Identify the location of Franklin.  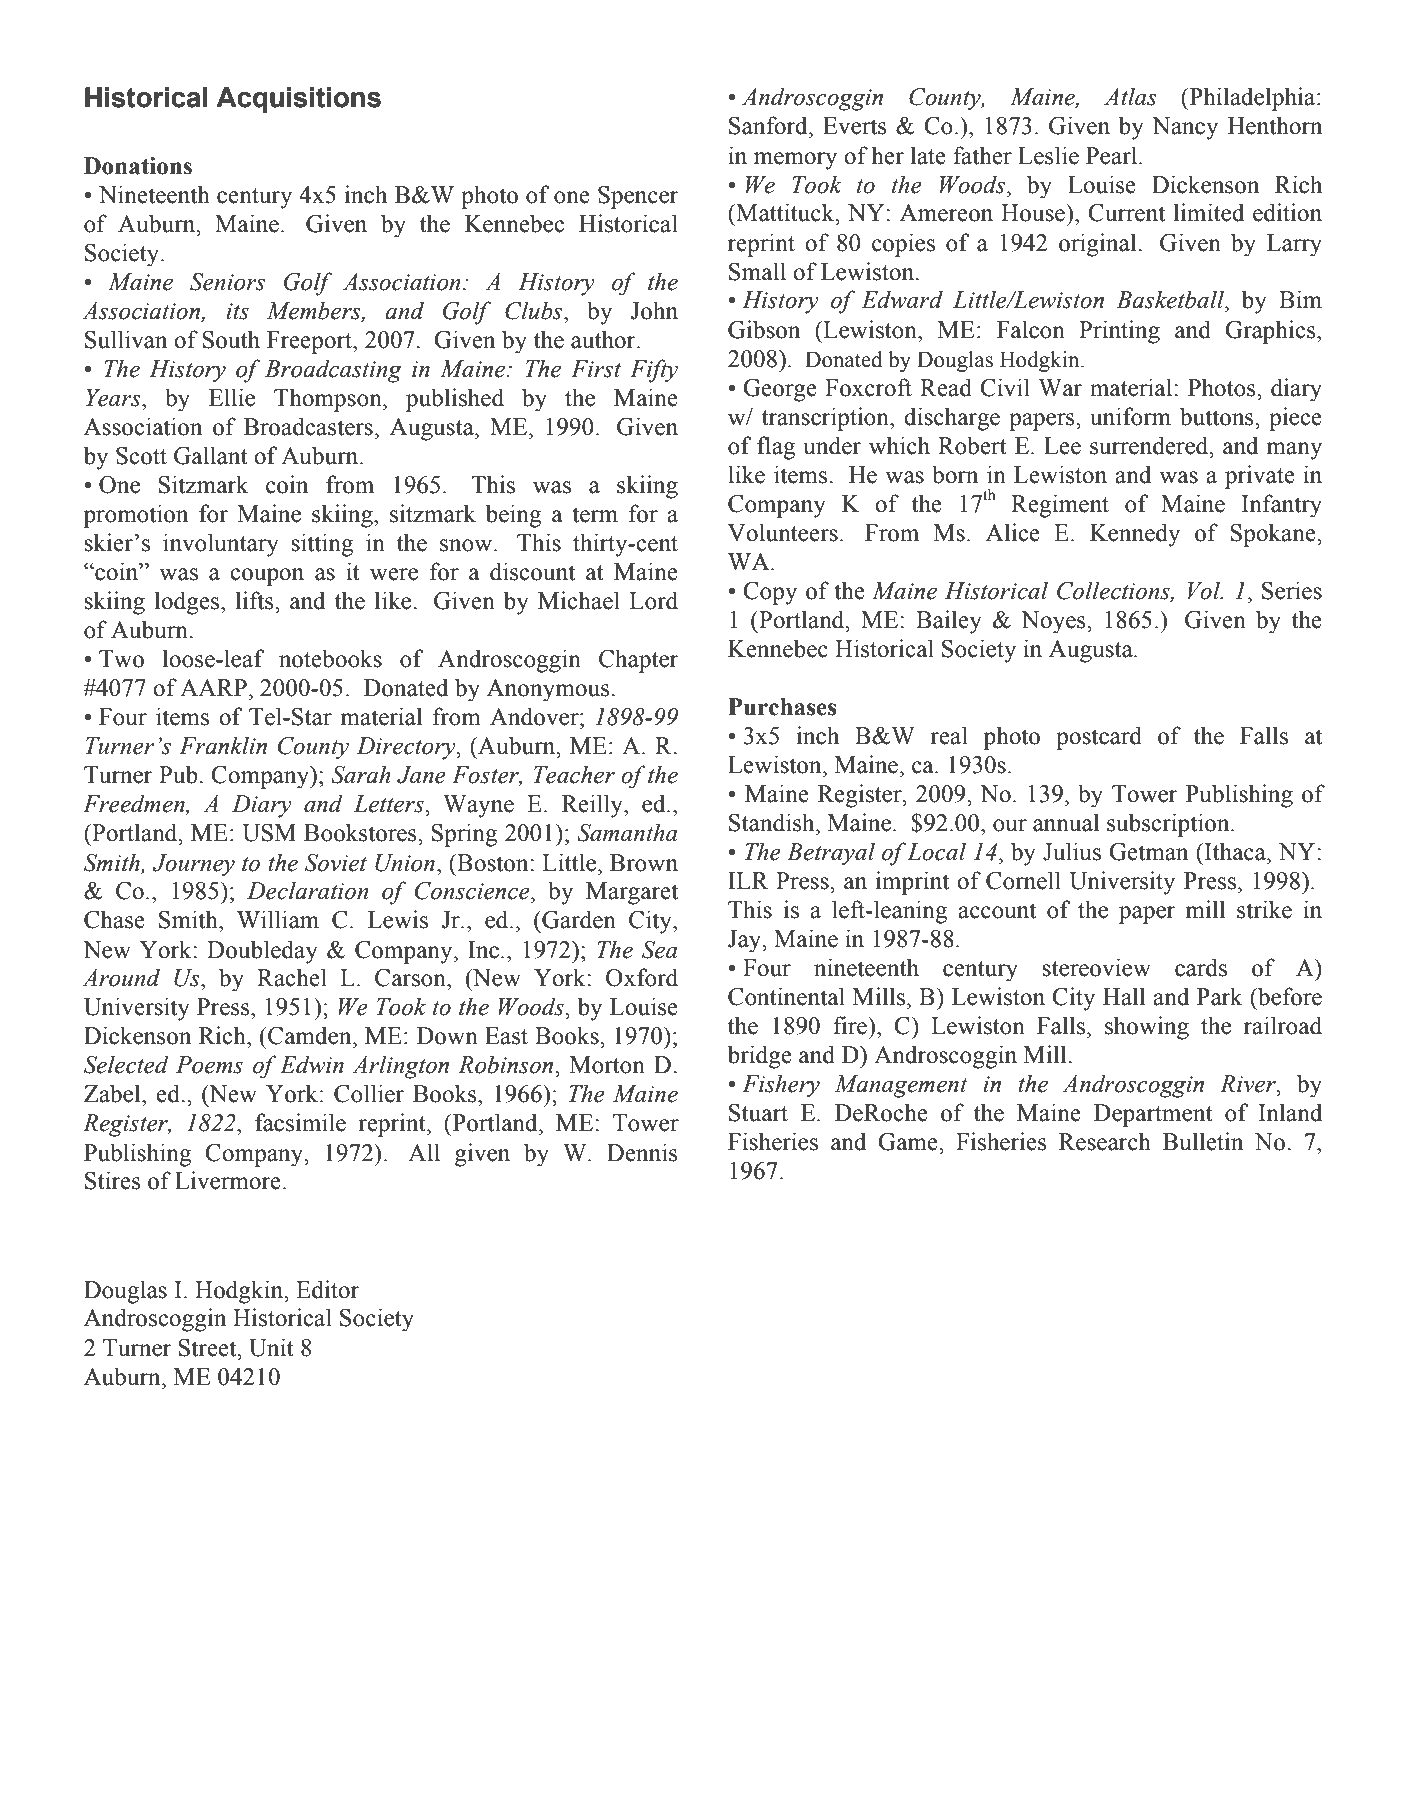
(223, 745).
